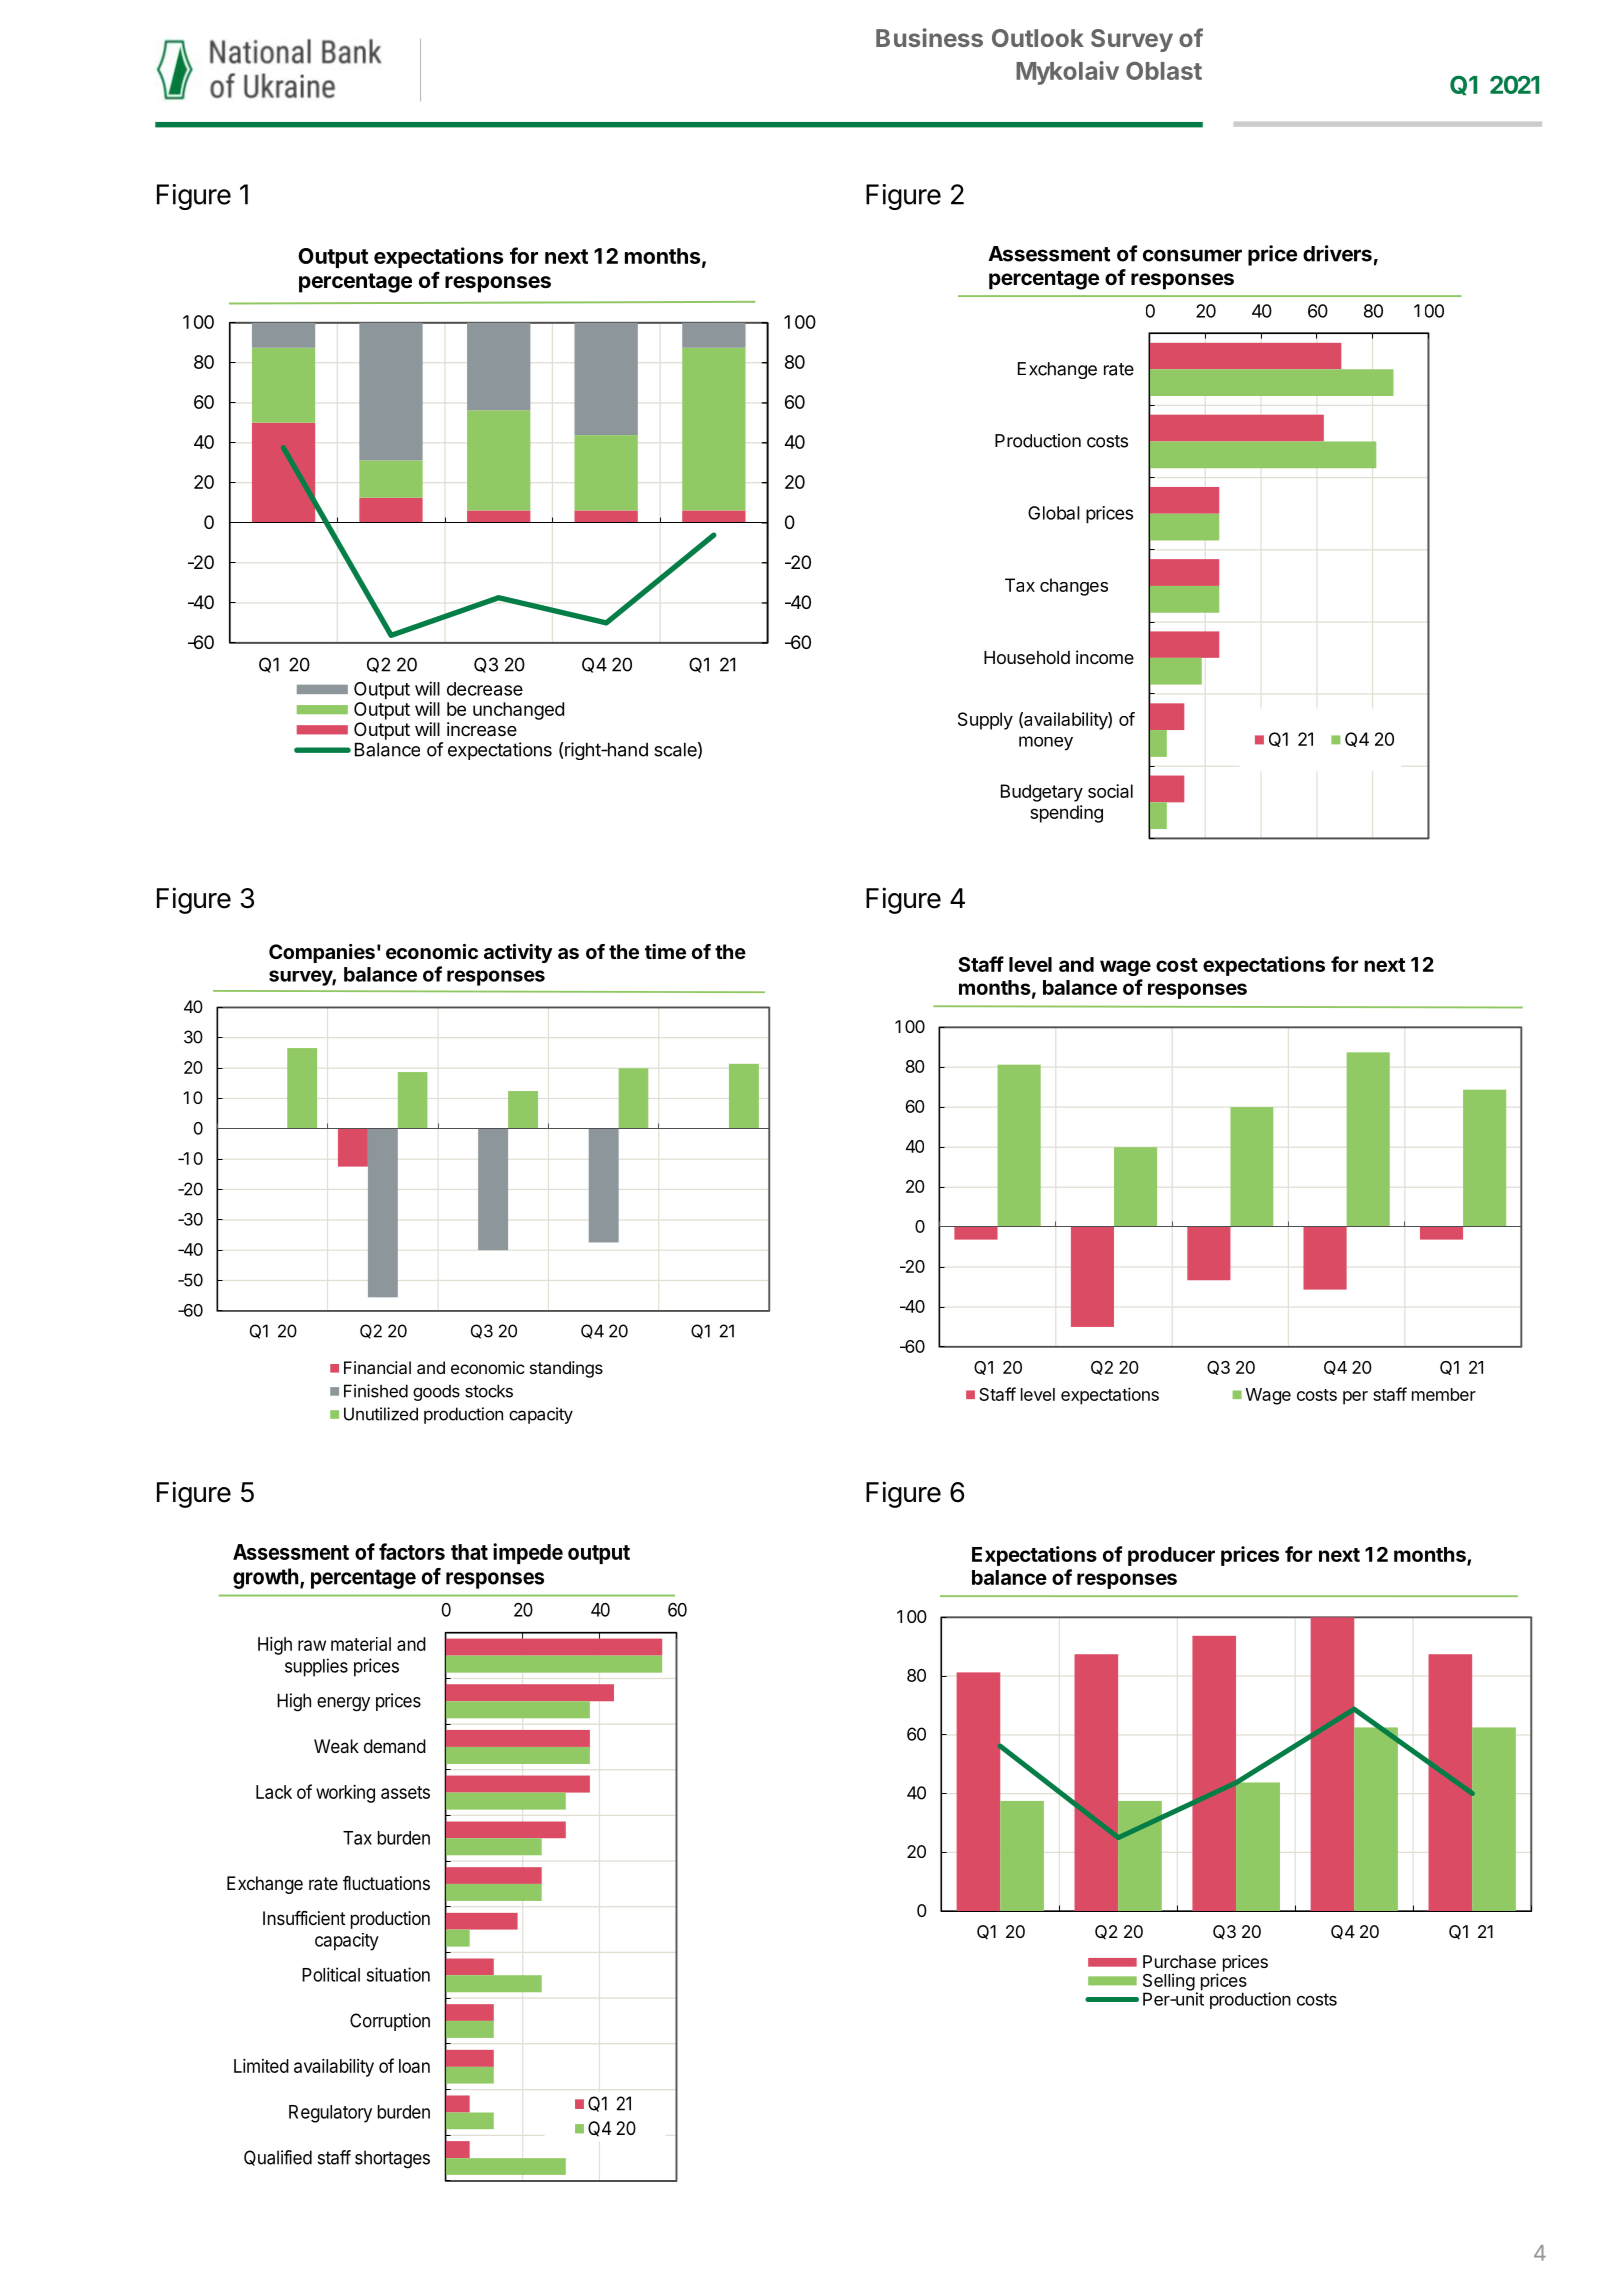 The image size is (1622, 2294). Describe the element at coordinates (1169, 1983) in the image. I see `Selling` at that location.
